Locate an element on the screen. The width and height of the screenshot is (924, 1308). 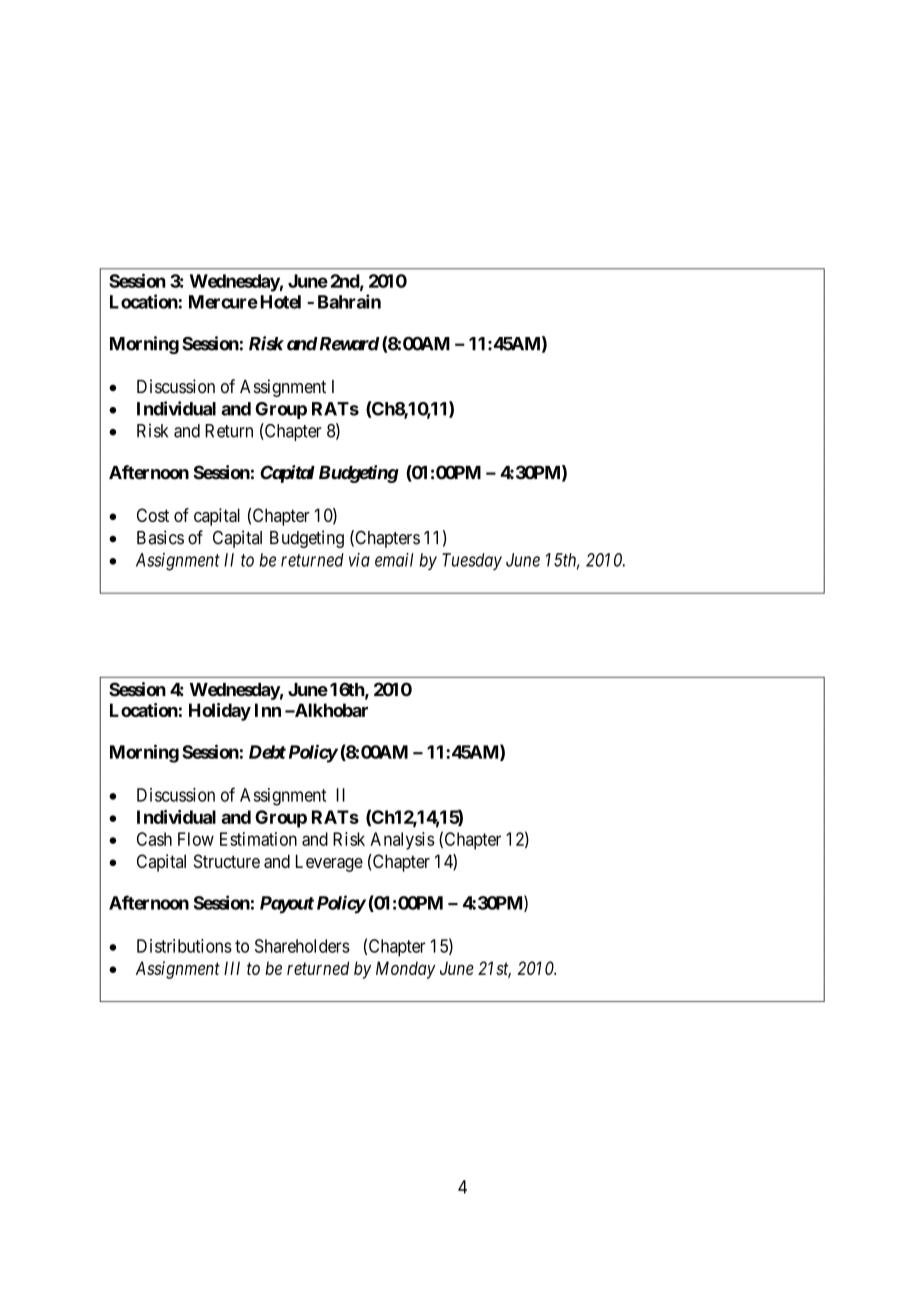
Hotel is located at coordinates (281, 302).
